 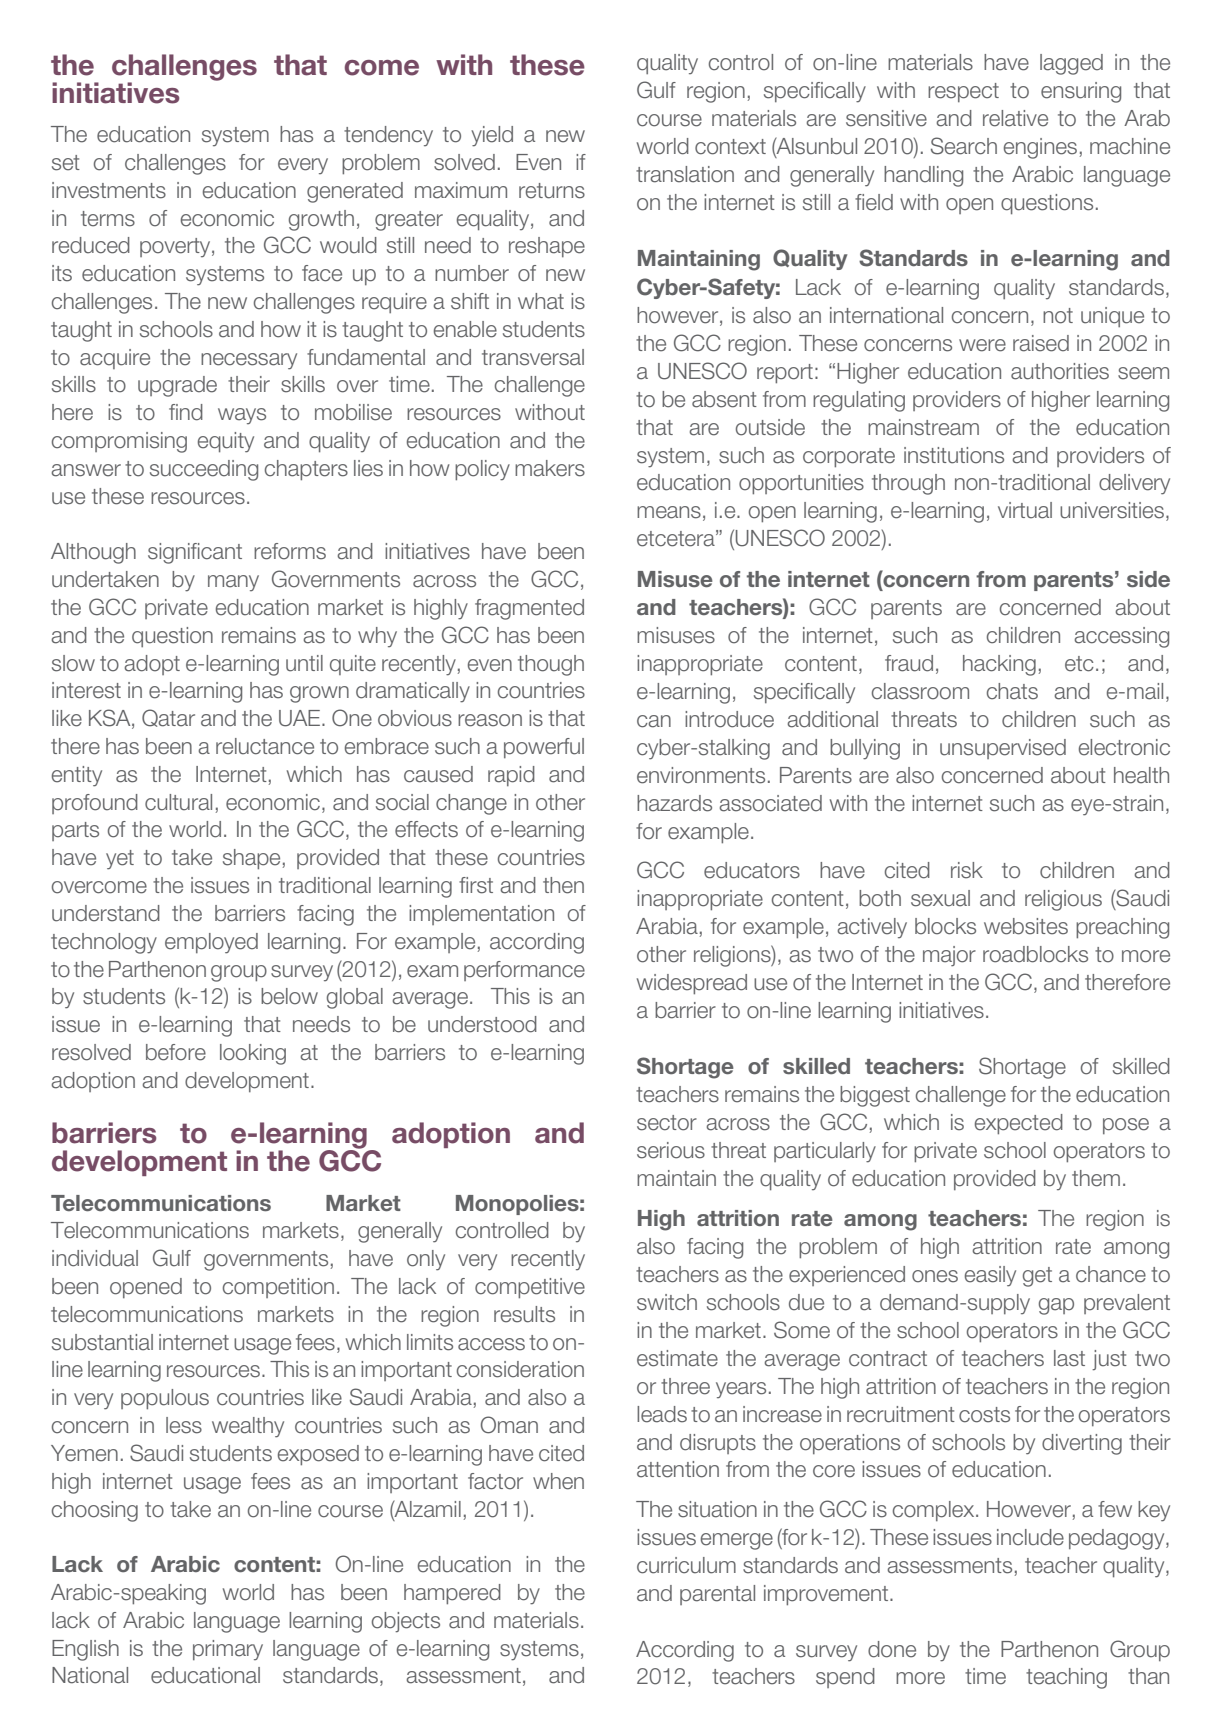 I want to click on fragmented, so click(x=529, y=609).
